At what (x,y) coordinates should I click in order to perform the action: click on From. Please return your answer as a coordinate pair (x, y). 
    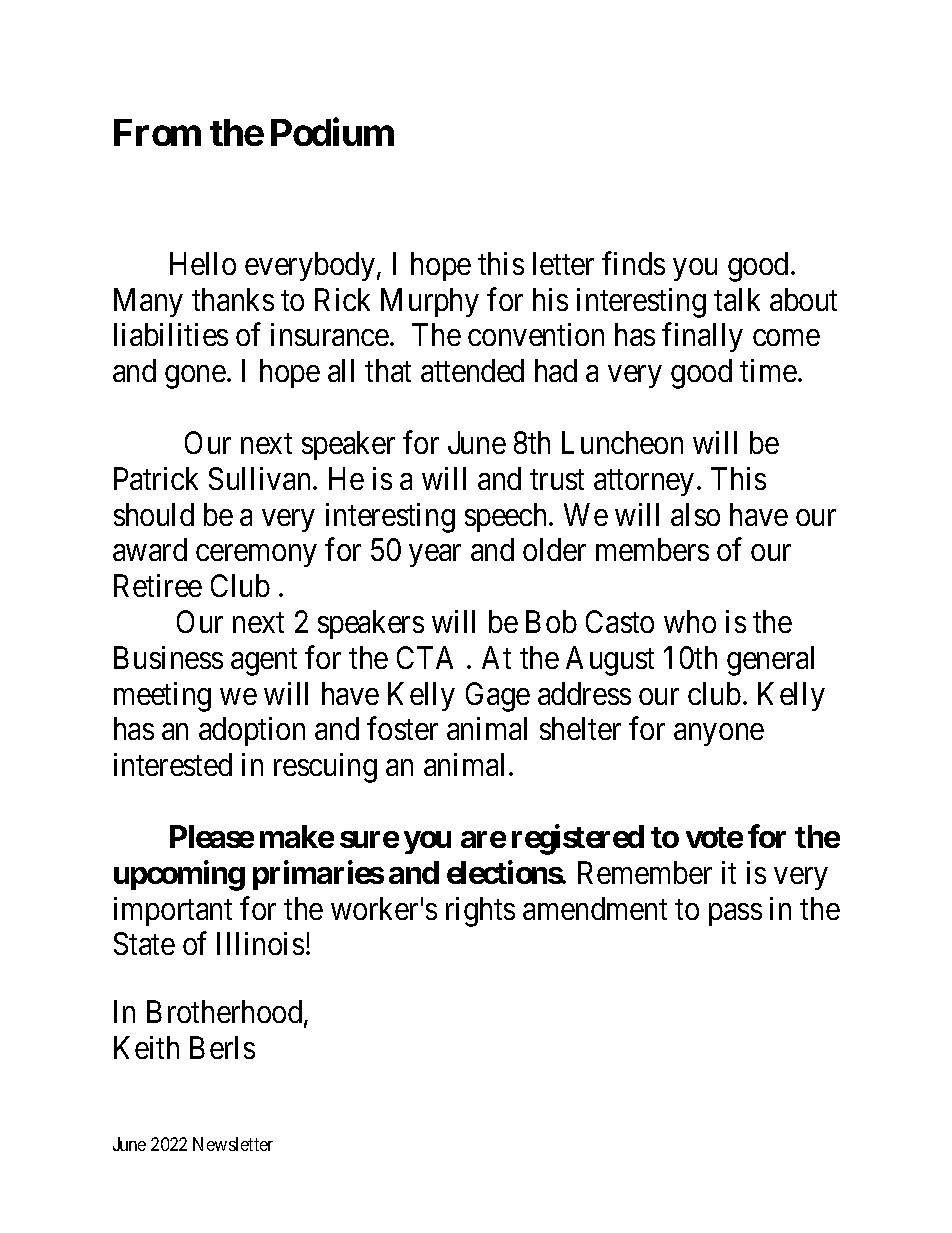
    Looking at the image, I should click on (157, 132).
